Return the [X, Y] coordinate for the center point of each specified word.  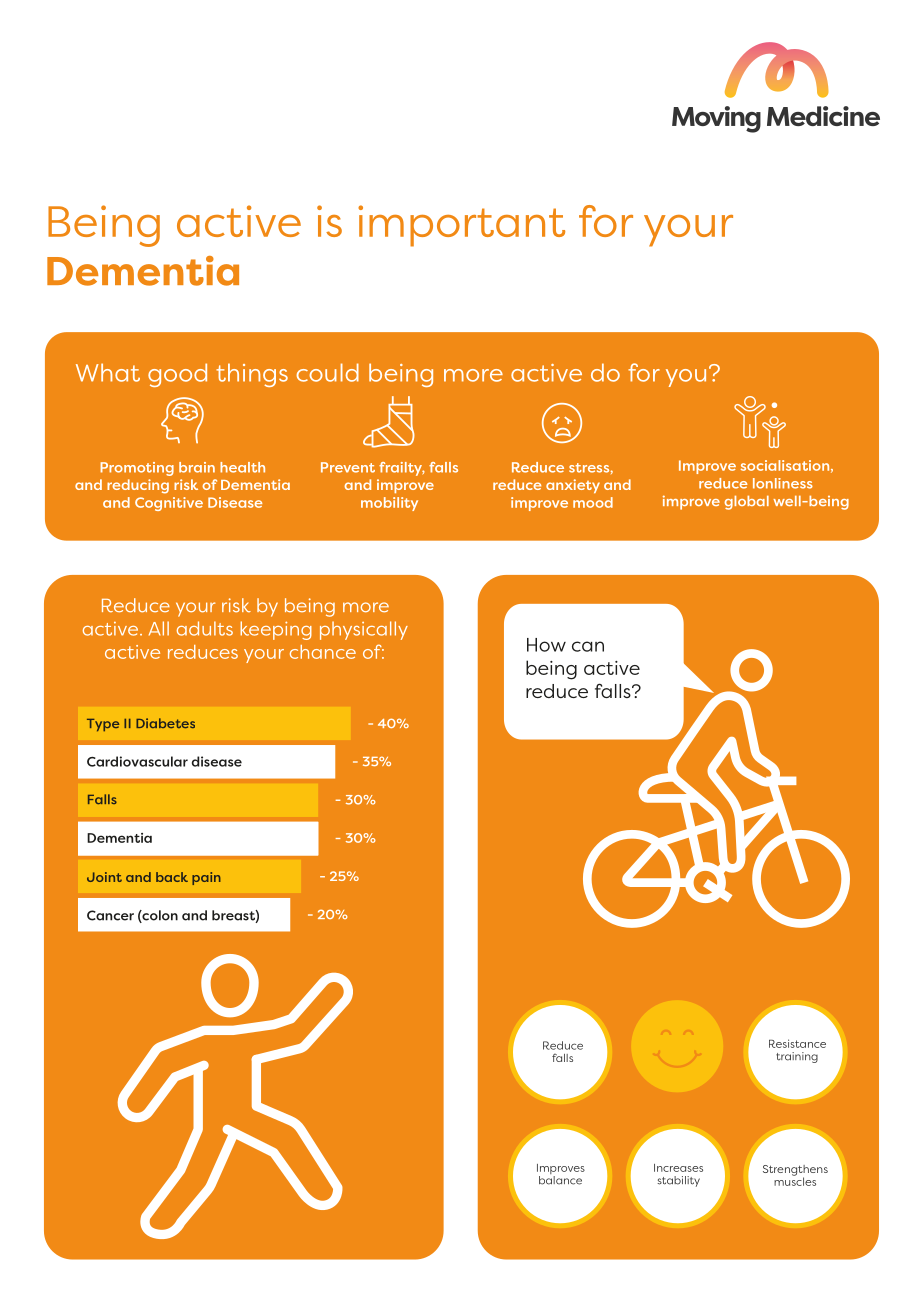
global [746, 502]
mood [593, 502]
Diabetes [165, 723]
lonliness [783, 483]
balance [560, 1180]
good [177, 375]
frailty [402, 469]
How [546, 645]
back [172, 877]
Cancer [110, 915]
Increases [678, 1168]
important [461, 226]
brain [197, 467]
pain [206, 878]
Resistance [797, 1043]
